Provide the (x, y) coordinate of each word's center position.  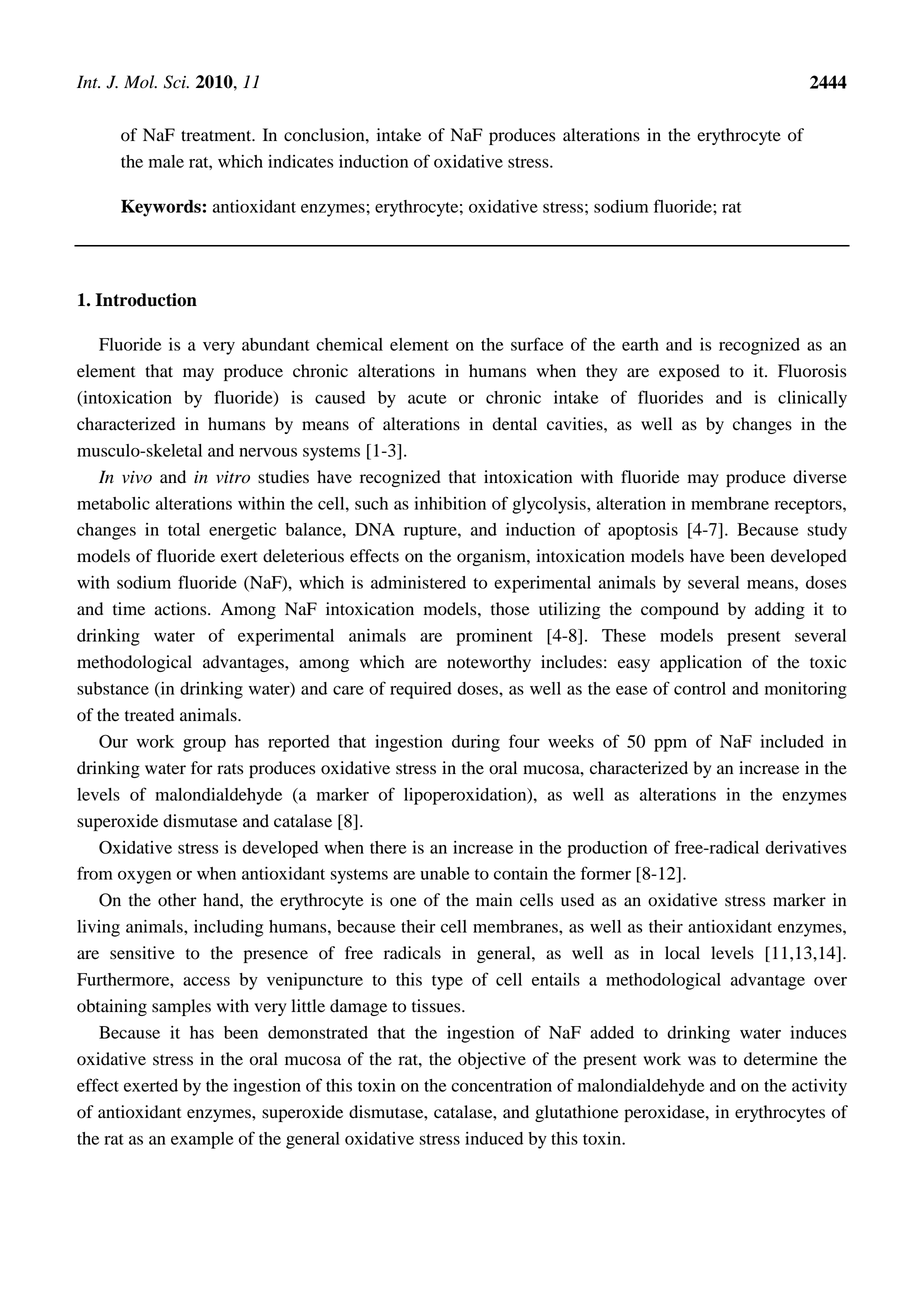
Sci (176, 82)
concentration (501, 1085)
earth (640, 344)
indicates (300, 161)
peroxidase (665, 1113)
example (202, 1140)
